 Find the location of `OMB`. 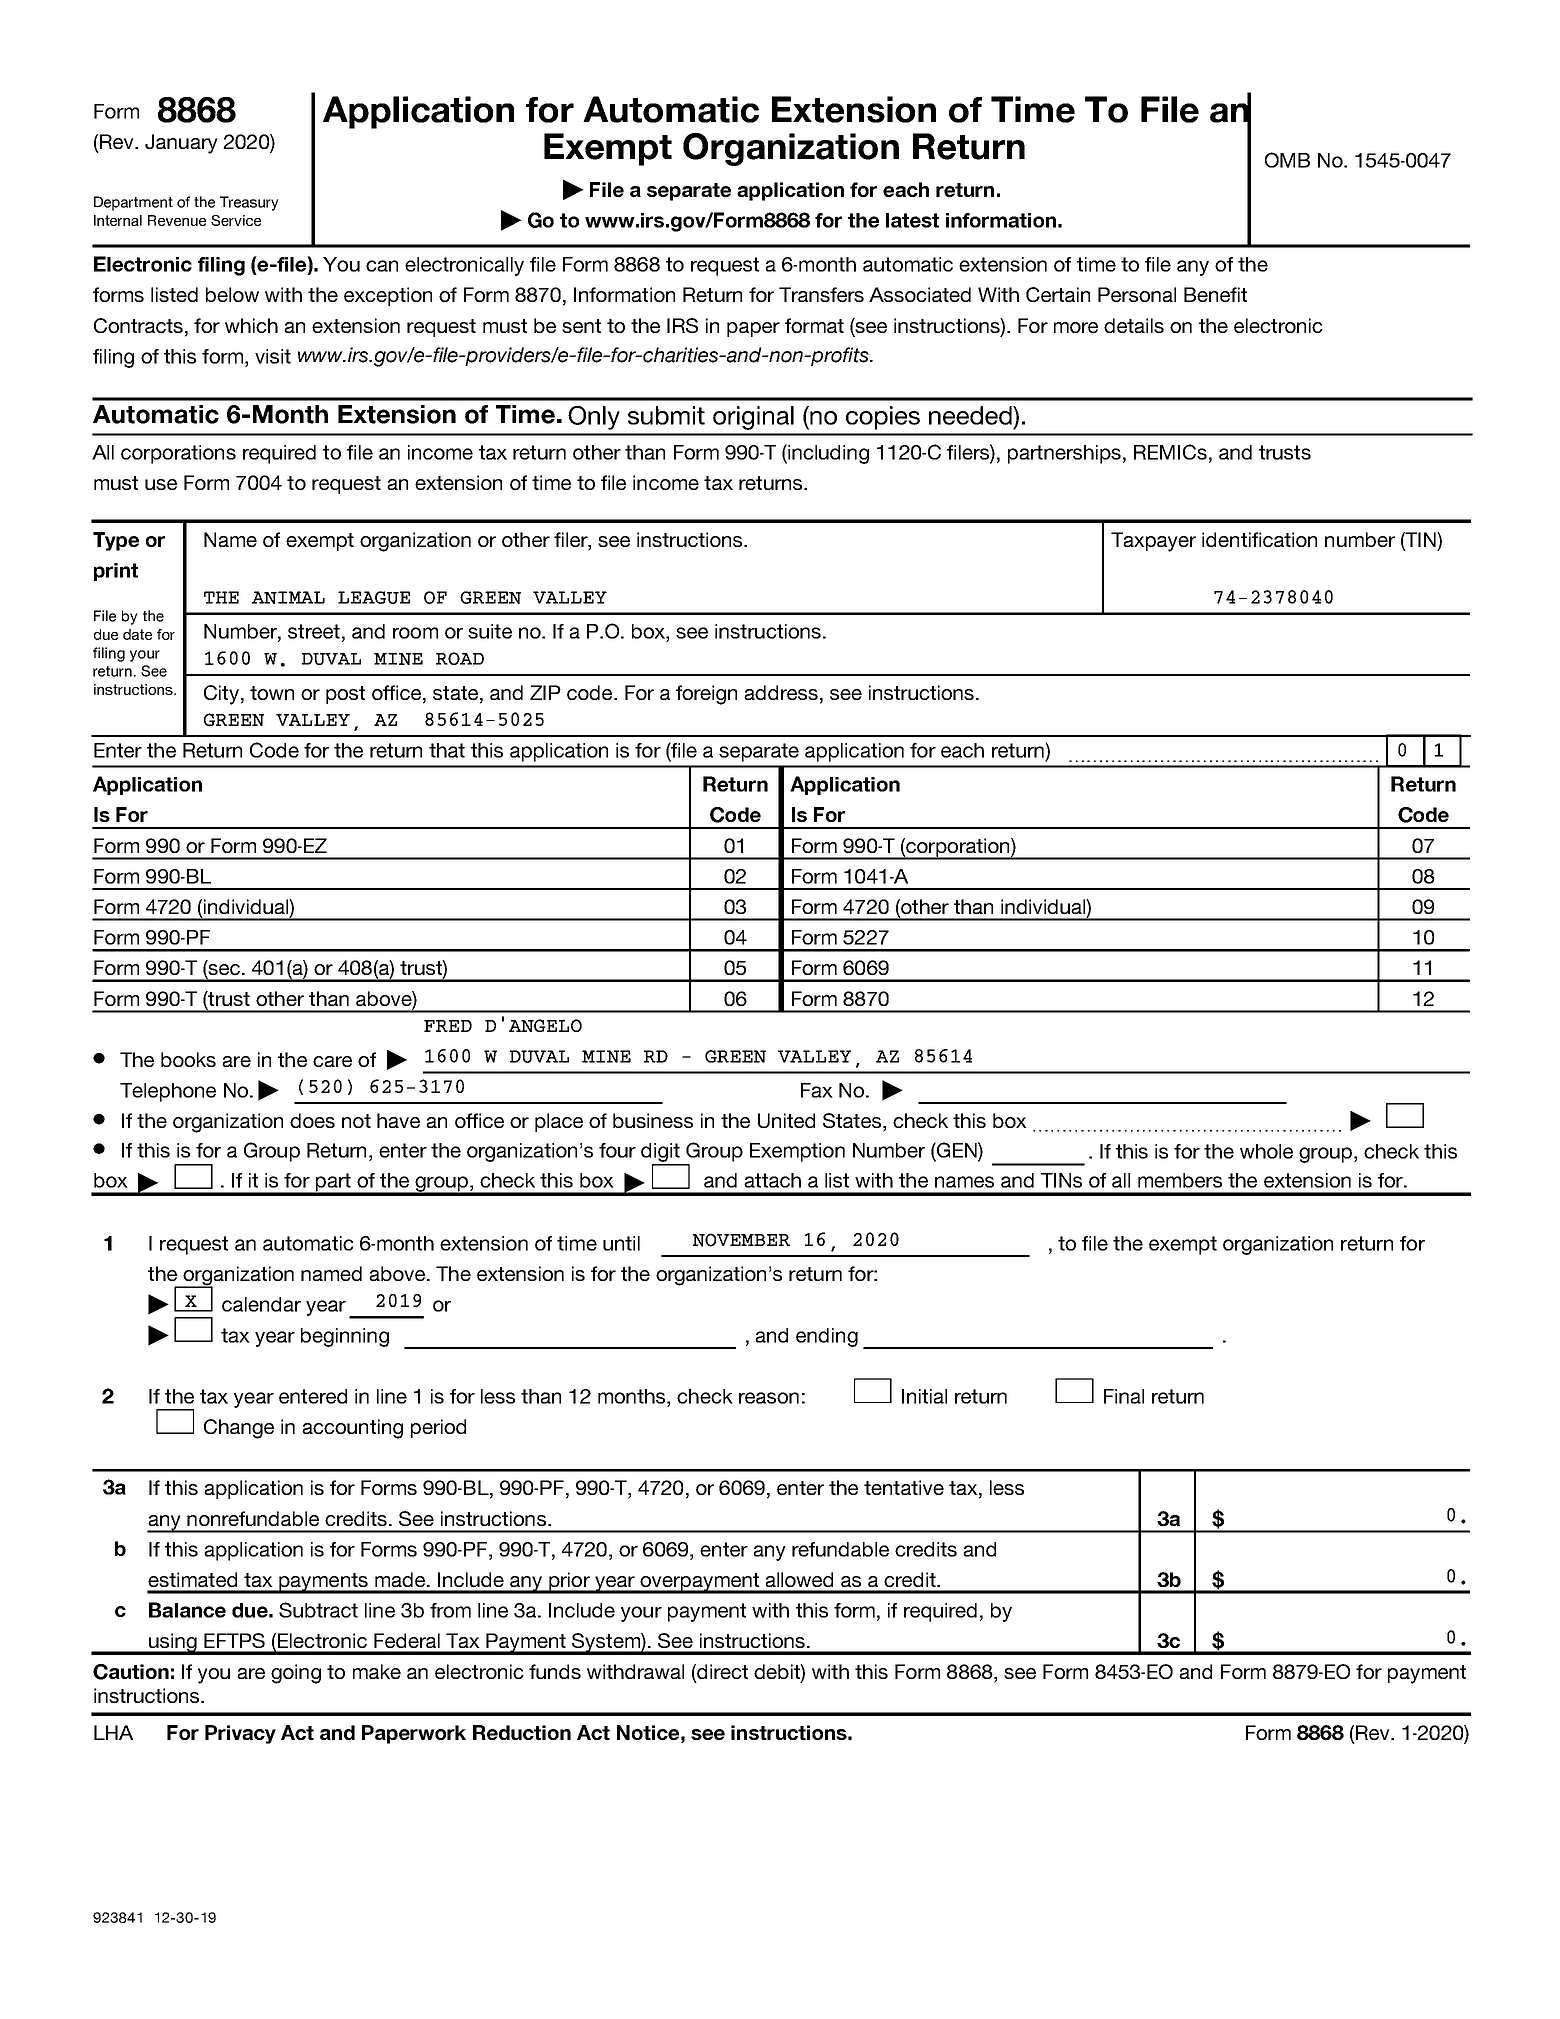

OMB is located at coordinates (1287, 160).
